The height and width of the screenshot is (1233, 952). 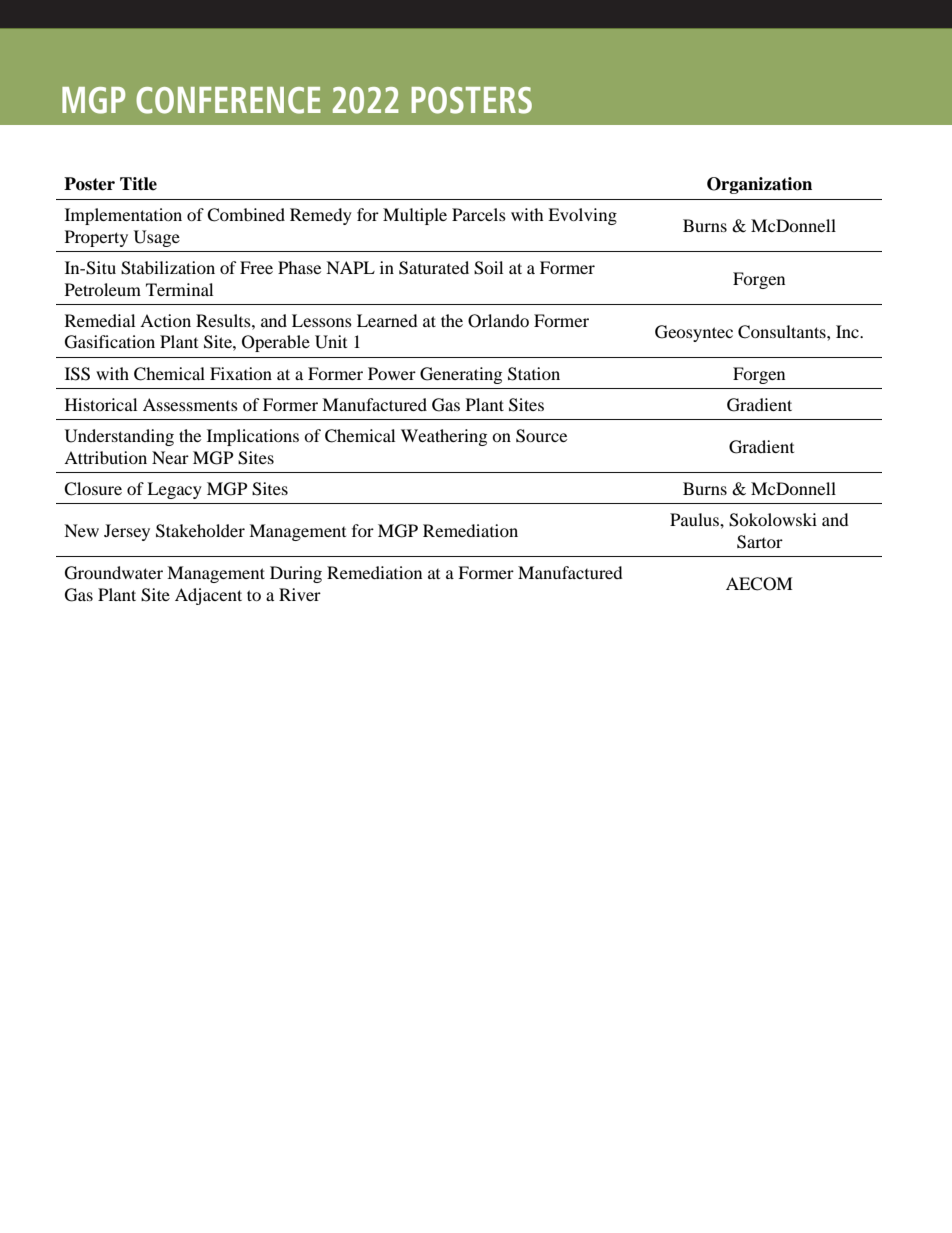 I want to click on Understanding, so click(x=119, y=437).
